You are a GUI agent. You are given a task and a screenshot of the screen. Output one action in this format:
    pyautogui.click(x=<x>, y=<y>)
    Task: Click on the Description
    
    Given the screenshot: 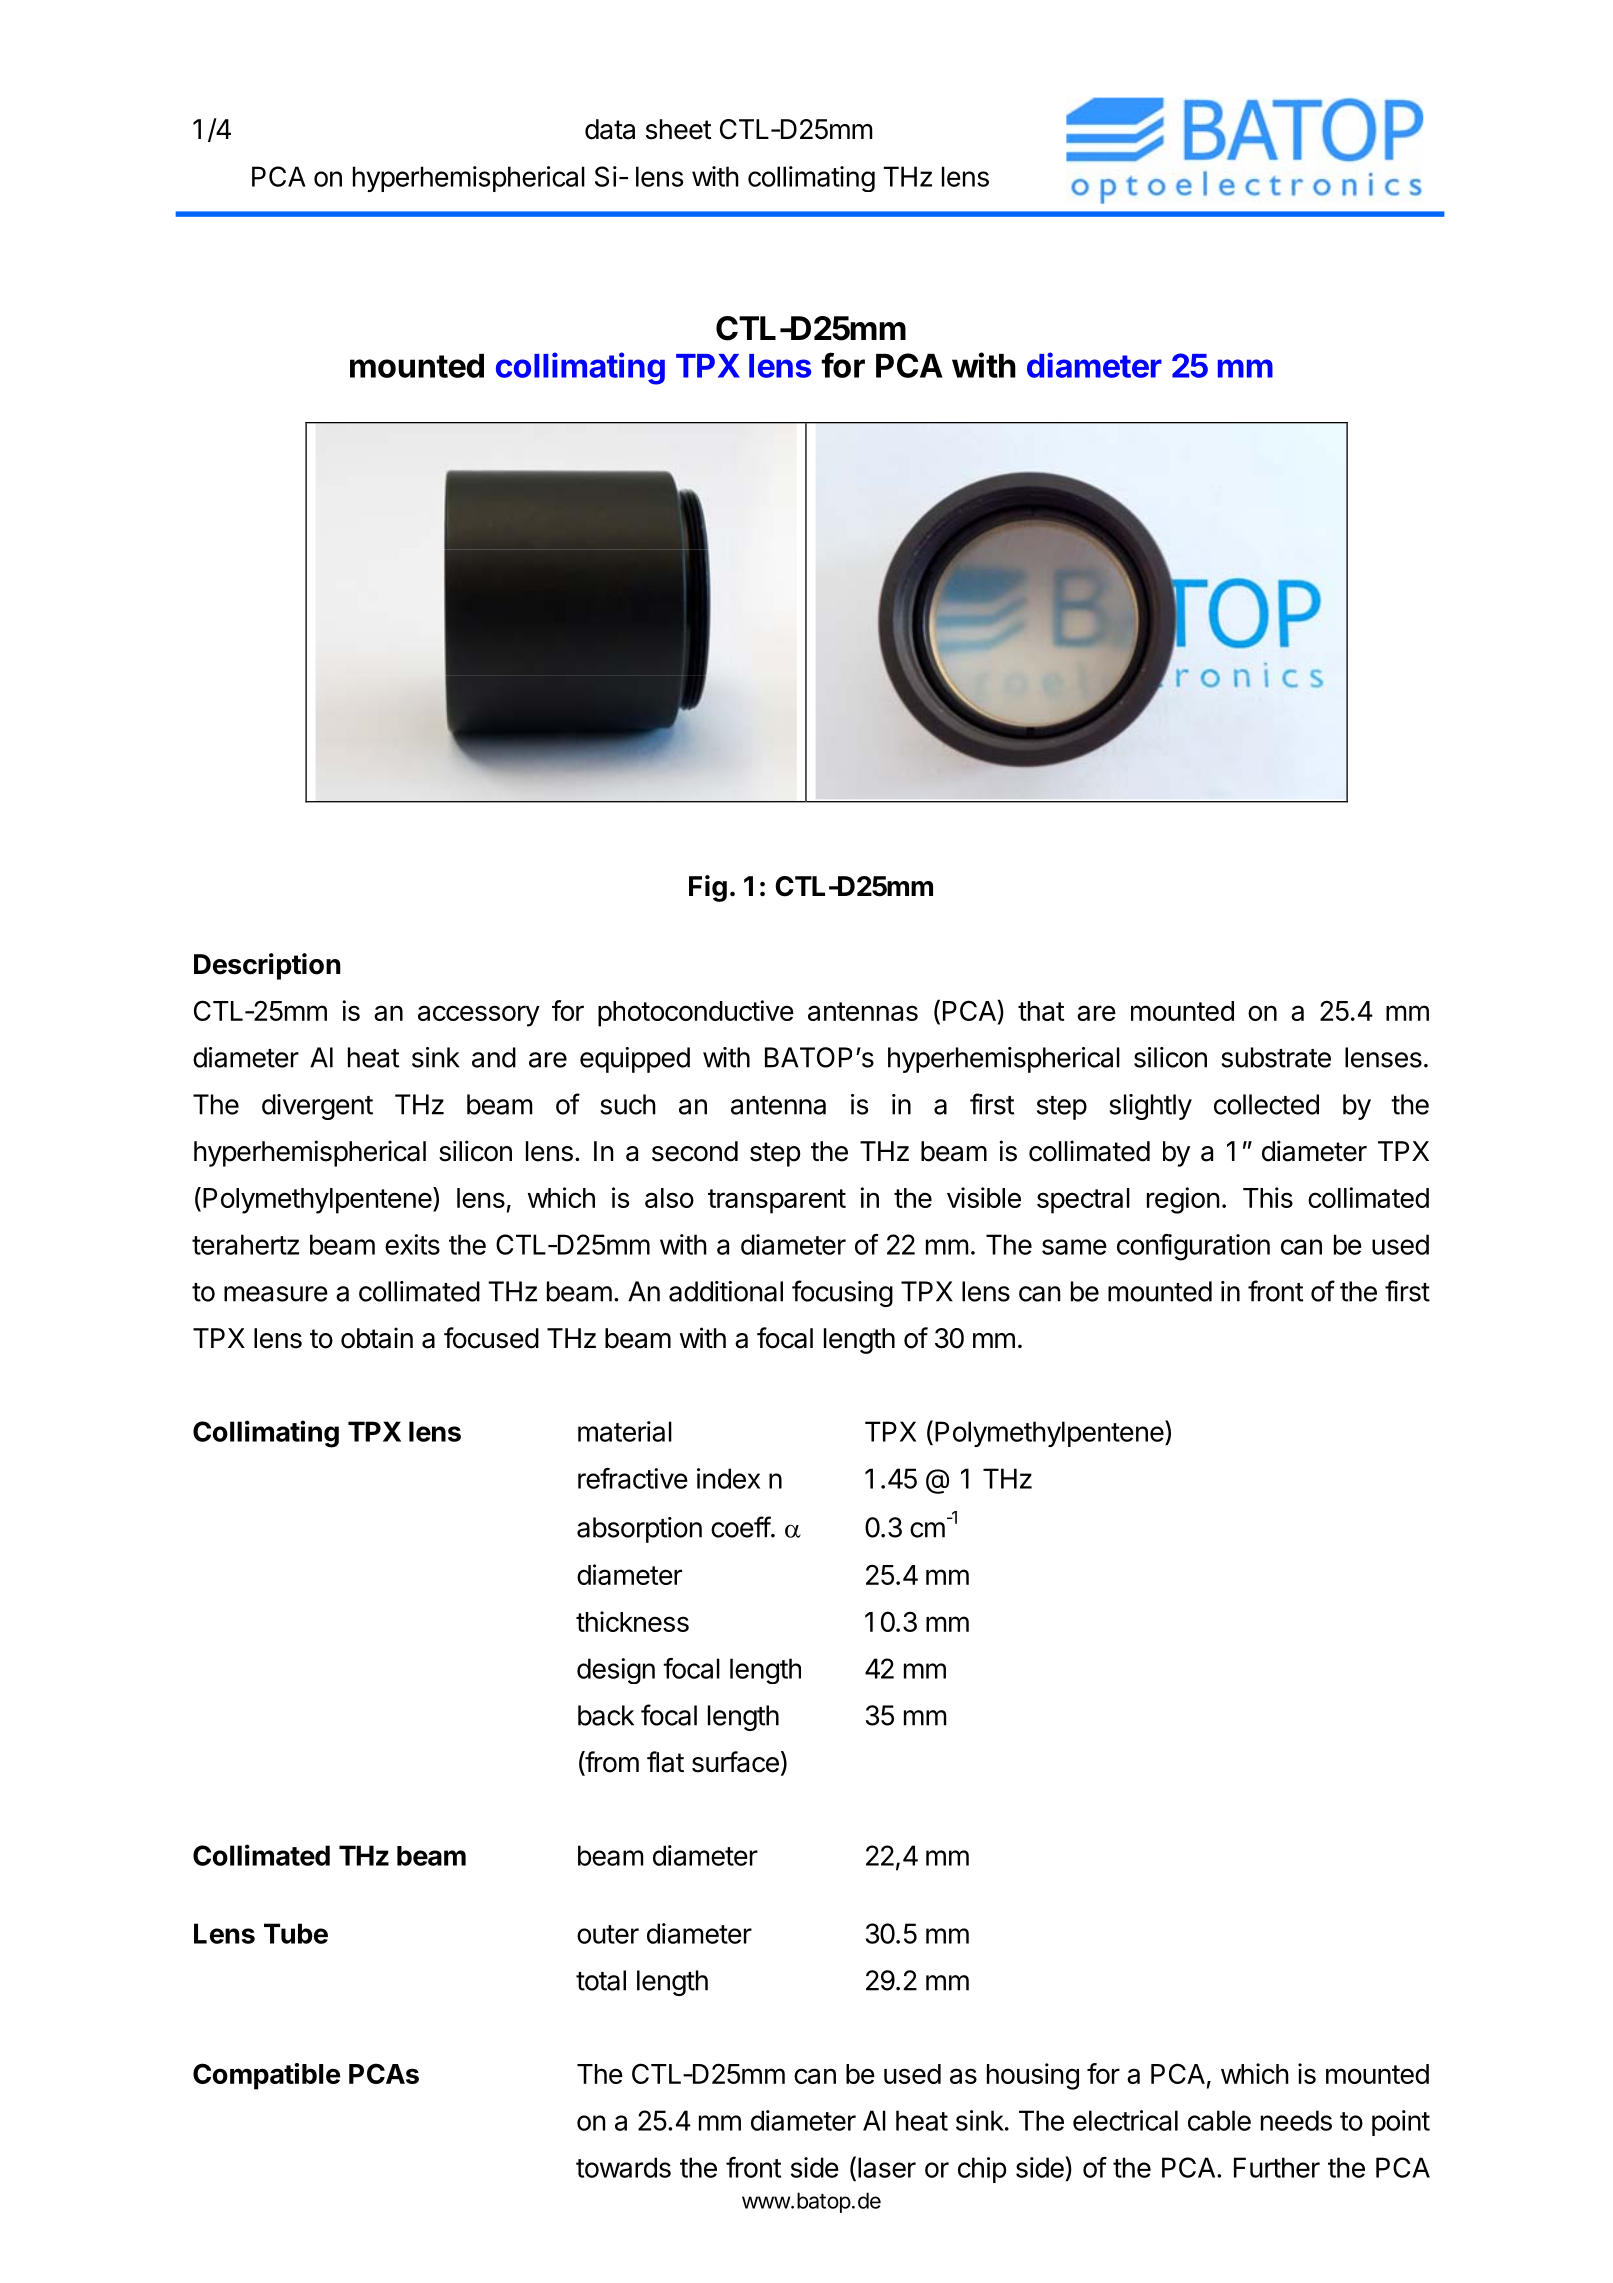 What is the action you would take?
    pyautogui.click(x=267, y=966)
